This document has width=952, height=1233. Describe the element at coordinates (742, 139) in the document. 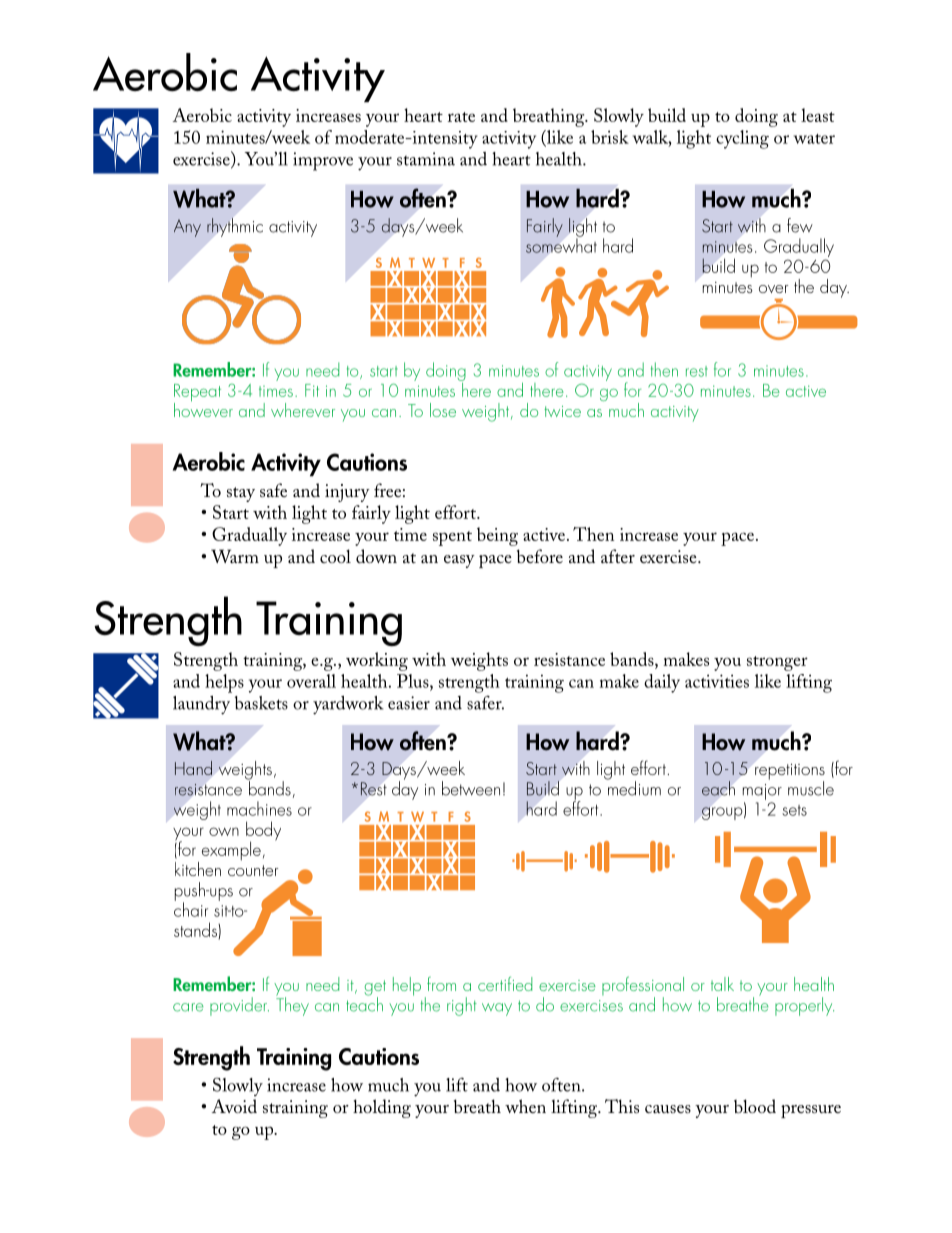

I see `cycling` at that location.
